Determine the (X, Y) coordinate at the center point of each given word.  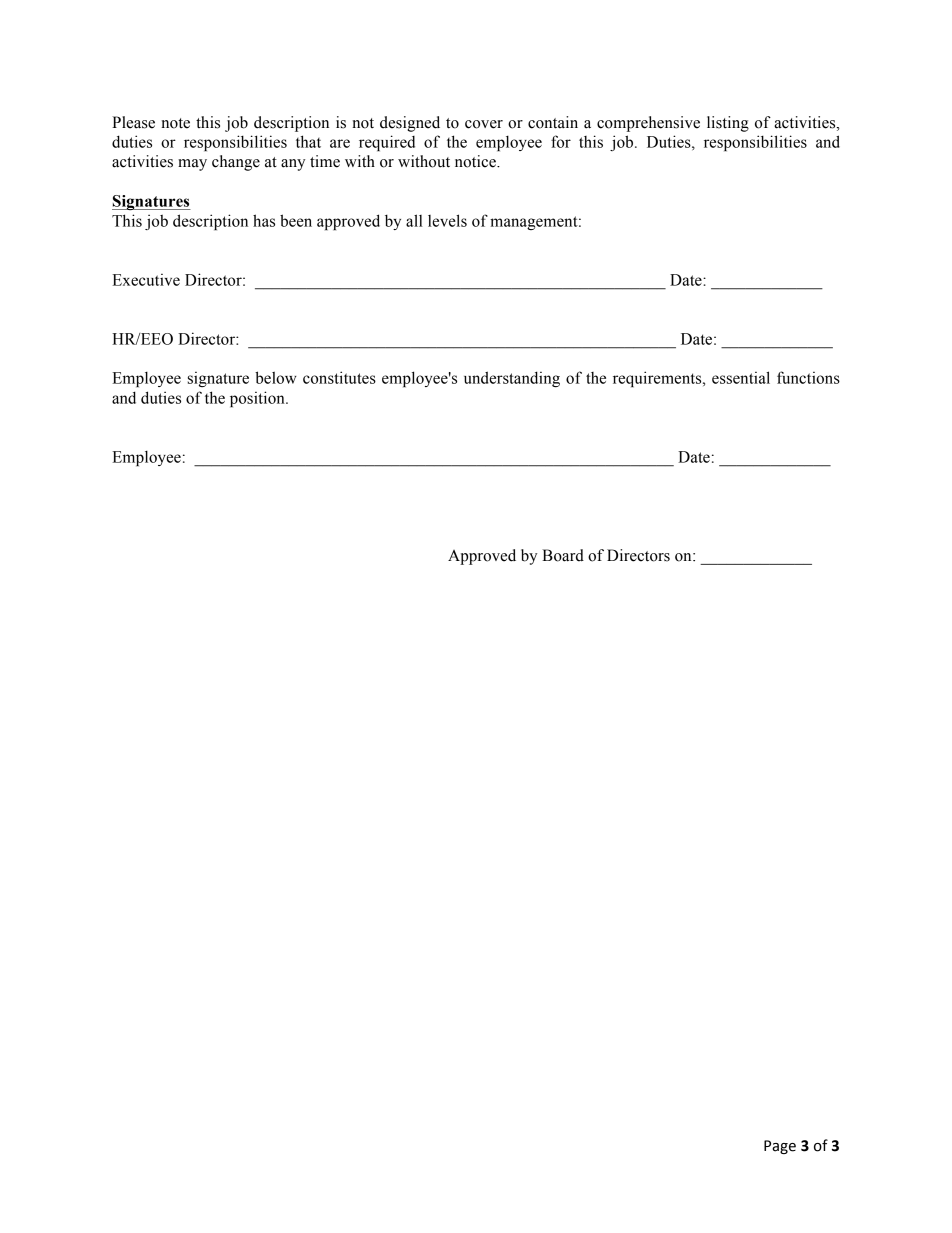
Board (563, 555)
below (276, 377)
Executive (146, 280)
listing (728, 124)
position (258, 399)
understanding (512, 379)
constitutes (339, 377)
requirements (658, 379)
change (236, 163)
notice (476, 161)
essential (741, 377)
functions (808, 377)
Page (780, 1147)
